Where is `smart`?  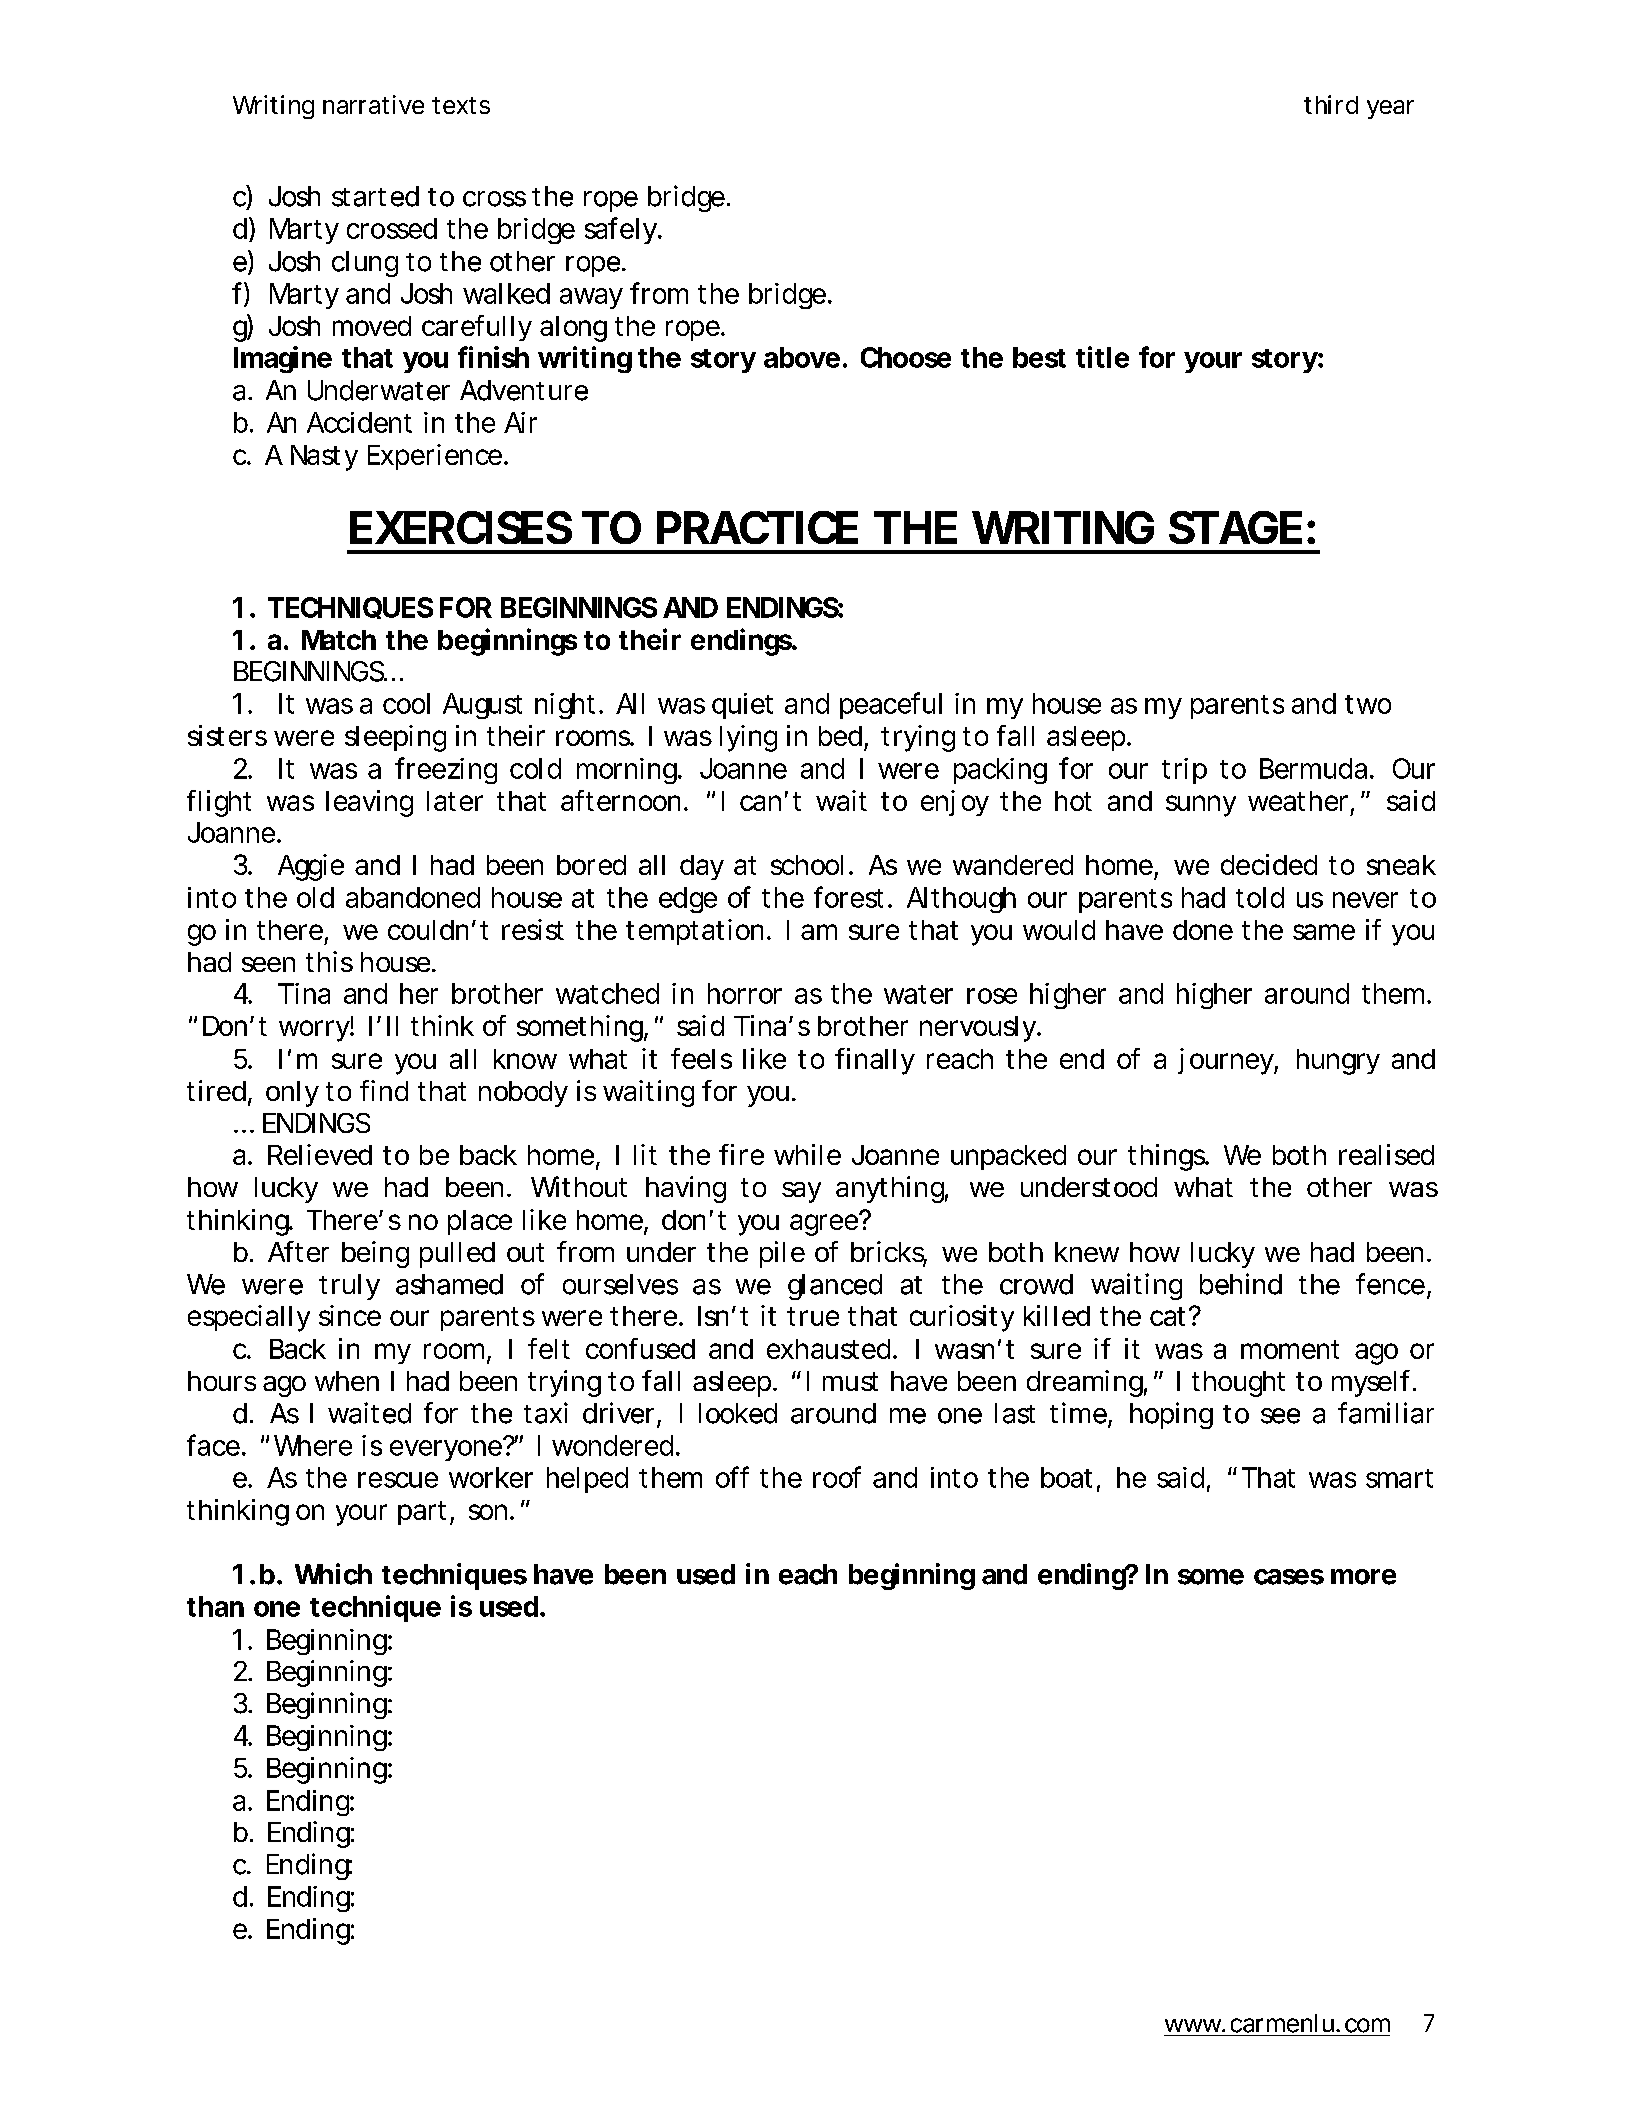
smart is located at coordinates (1399, 1478).
